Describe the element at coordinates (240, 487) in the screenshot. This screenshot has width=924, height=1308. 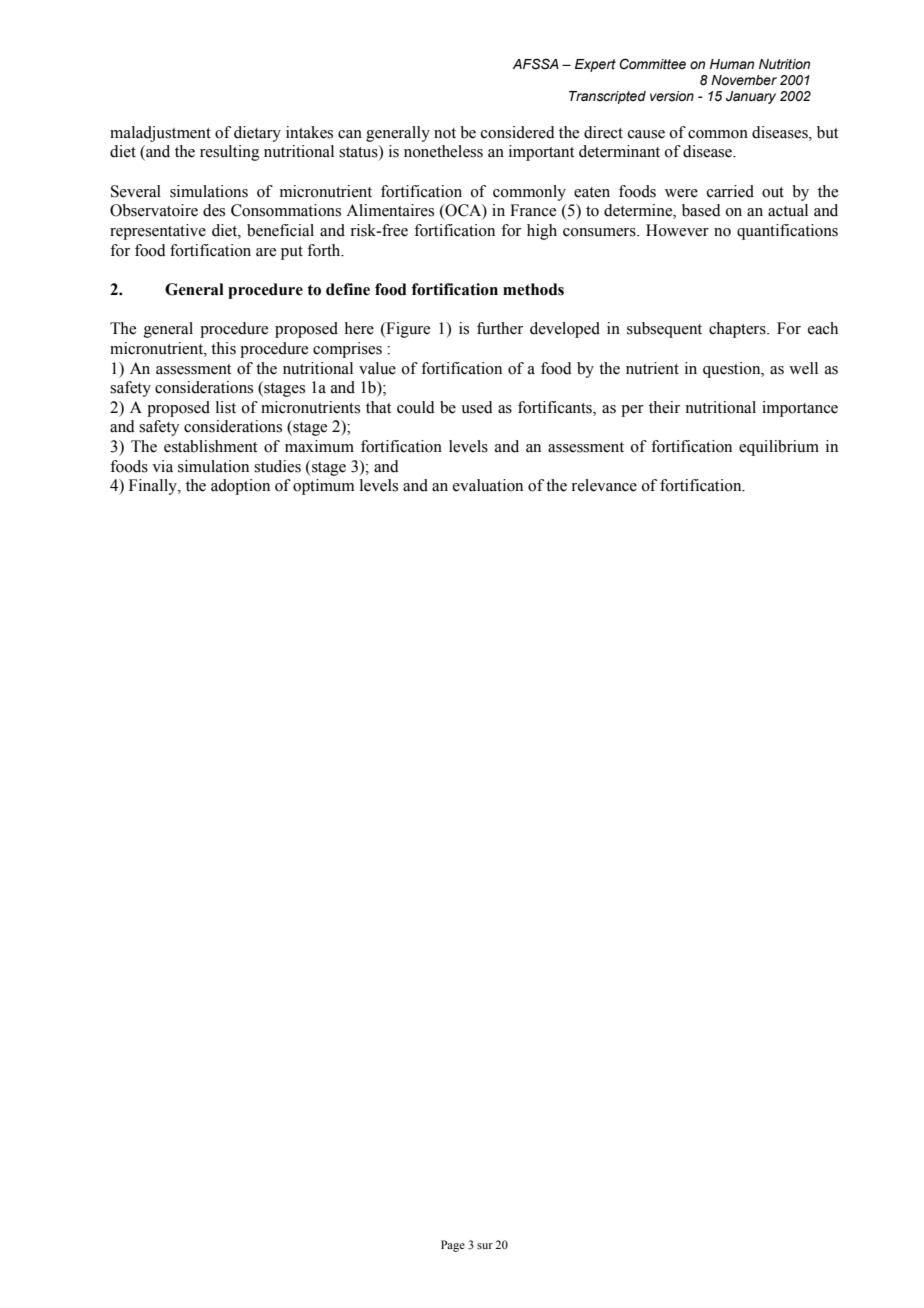
I see `adoption` at that location.
